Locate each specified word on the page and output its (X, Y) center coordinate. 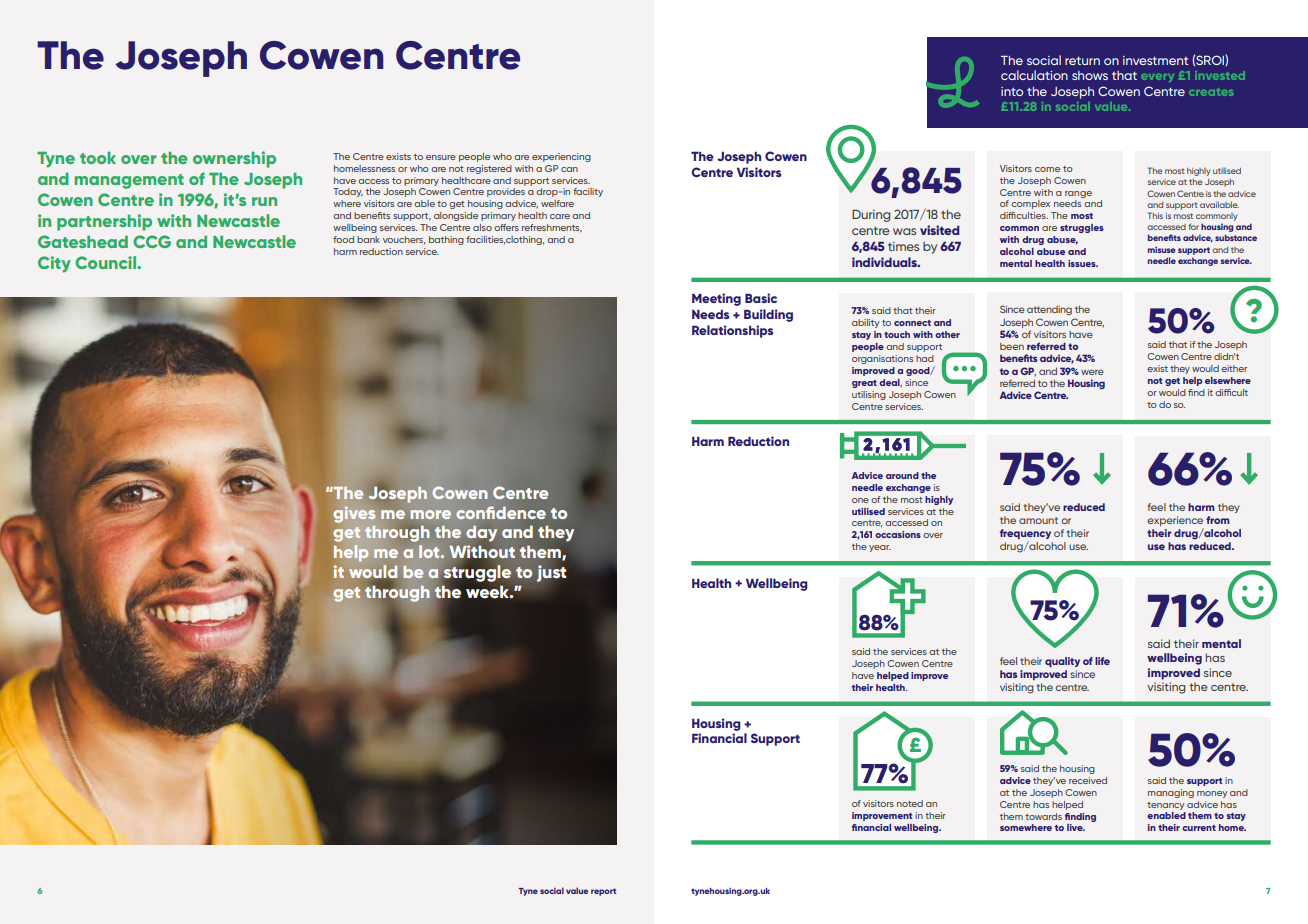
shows (1090, 75)
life (1102, 661)
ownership (234, 159)
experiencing (561, 157)
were (1092, 372)
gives (354, 514)
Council (106, 262)
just (551, 573)
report (603, 892)
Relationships (732, 331)
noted (910, 803)
